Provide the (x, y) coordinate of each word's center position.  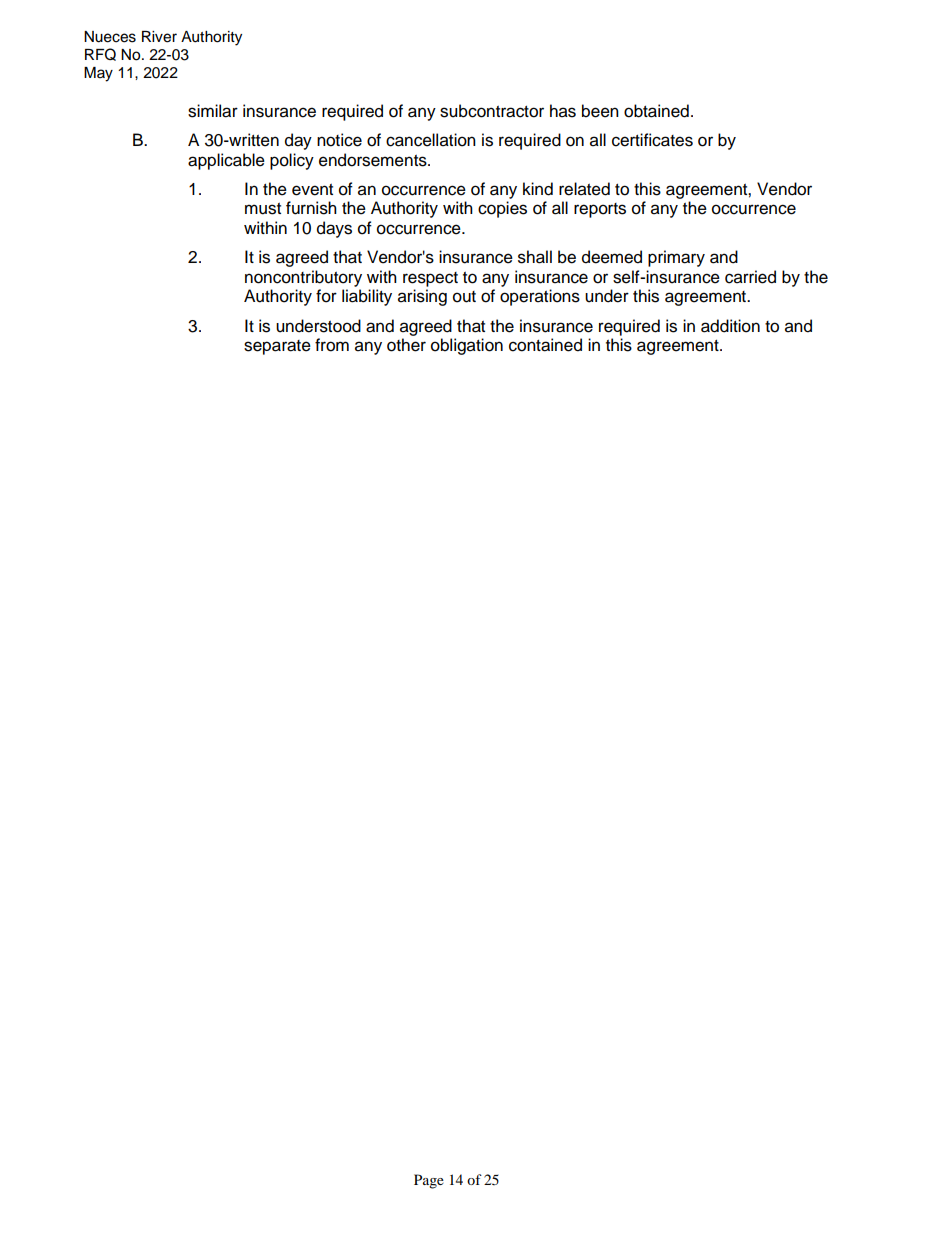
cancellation (431, 140)
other (406, 345)
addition (730, 326)
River (159, 37)
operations (540, 297)
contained (545, 345)
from (332, 345)
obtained (656, 111)
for (326, 296)
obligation (467, 346)
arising (422, 297)
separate (277, 347)
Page (429, 1181)
